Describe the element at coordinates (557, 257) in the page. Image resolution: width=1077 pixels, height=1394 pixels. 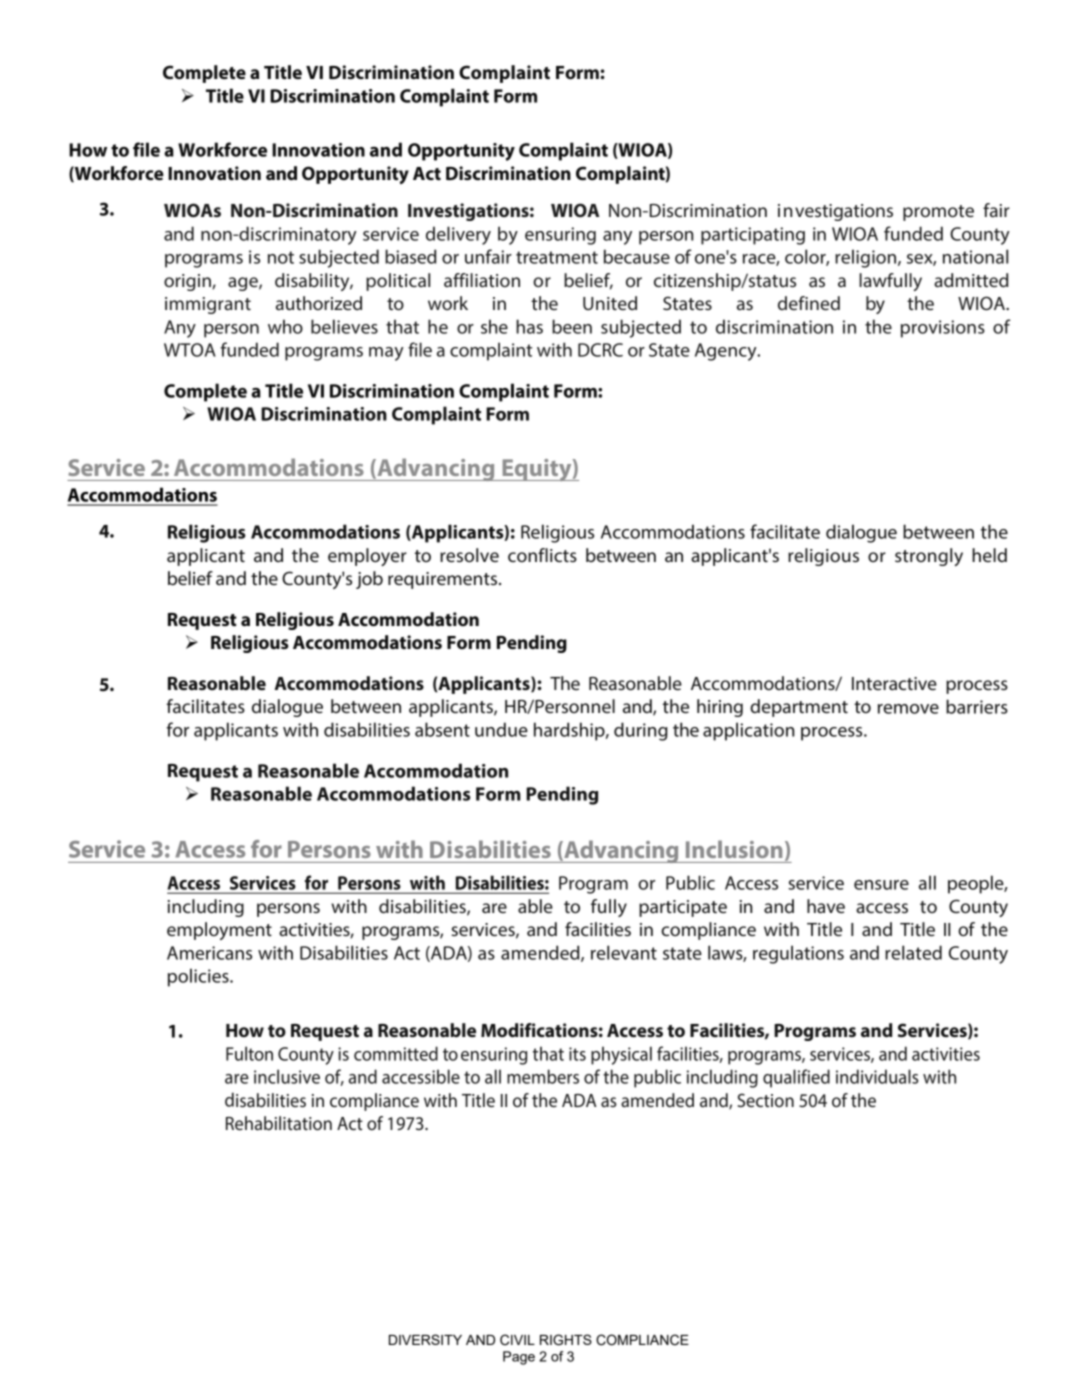
I see `treatment` at that location.
